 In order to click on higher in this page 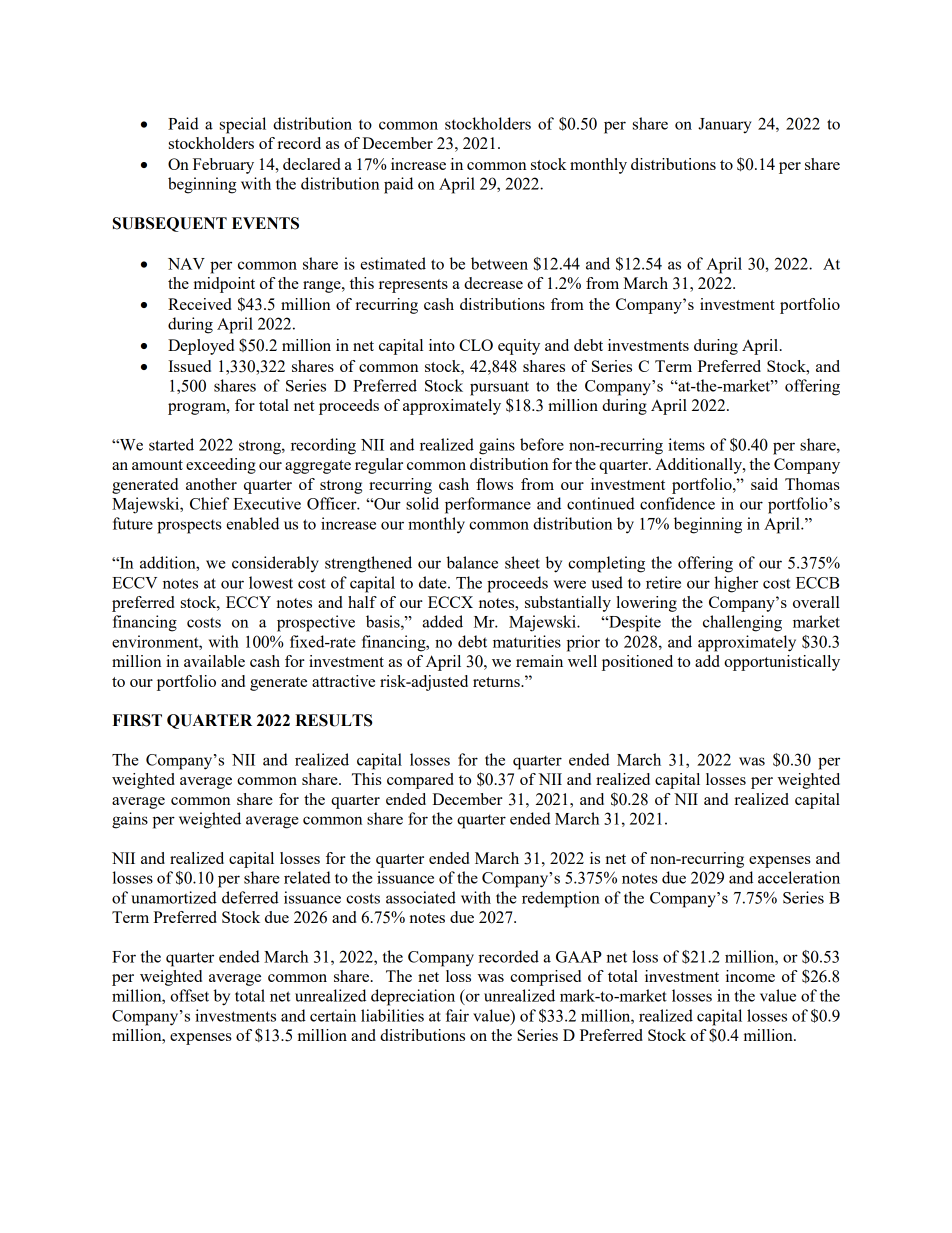, I will do `click(736, 584)`.
